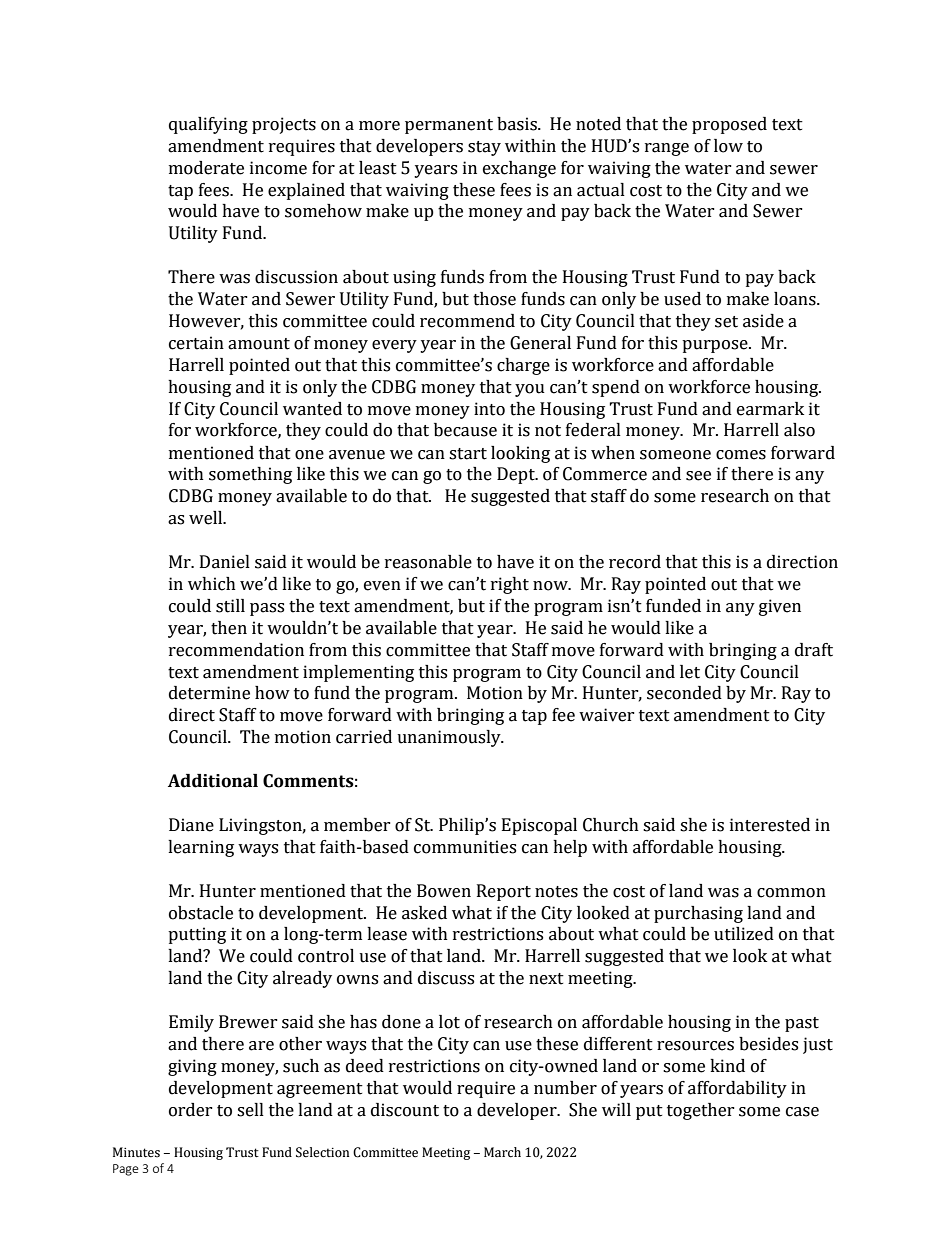  I want to click on low, so click(728, 146).
